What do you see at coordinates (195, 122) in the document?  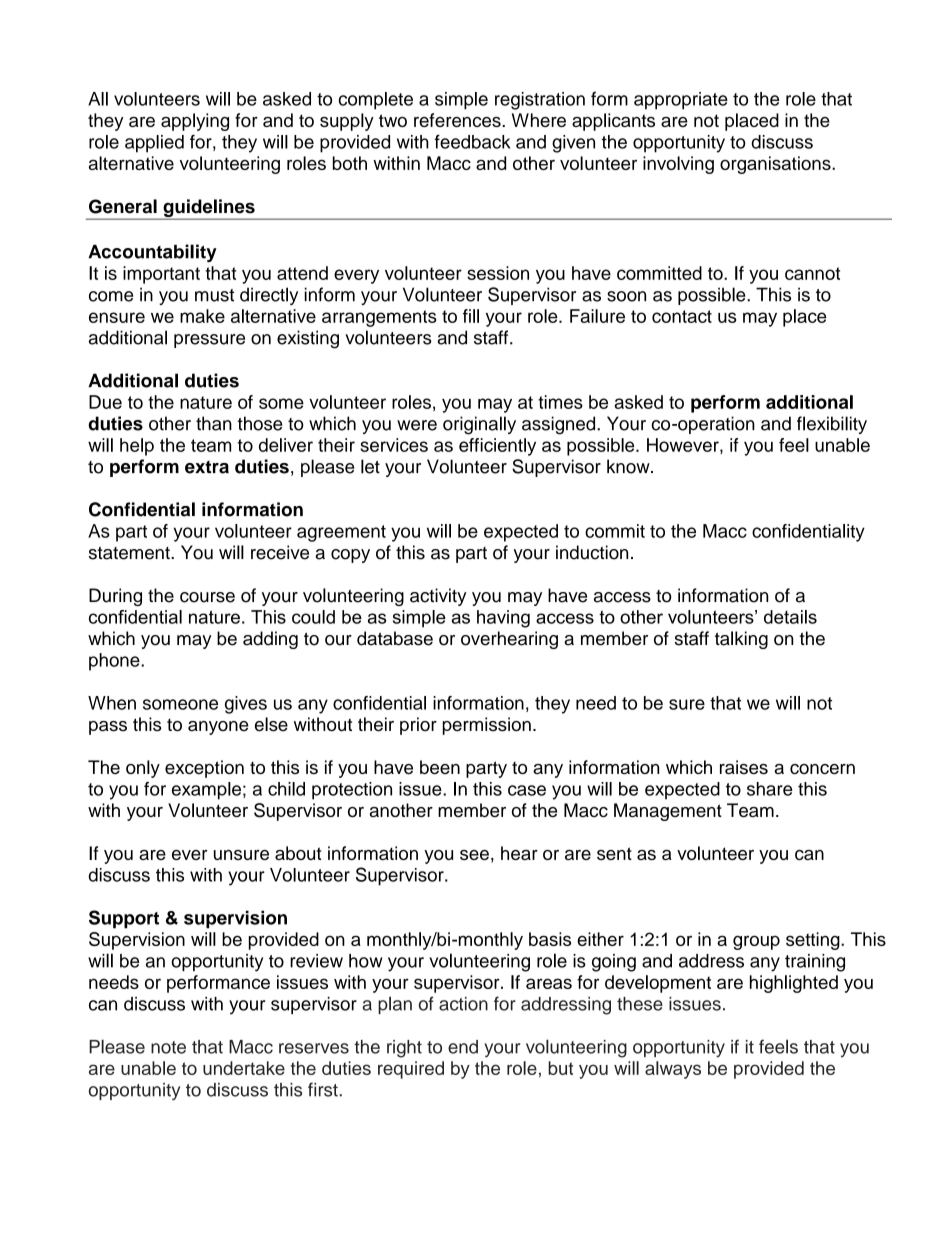 I see `applying` at bounding box center [195, 122].
